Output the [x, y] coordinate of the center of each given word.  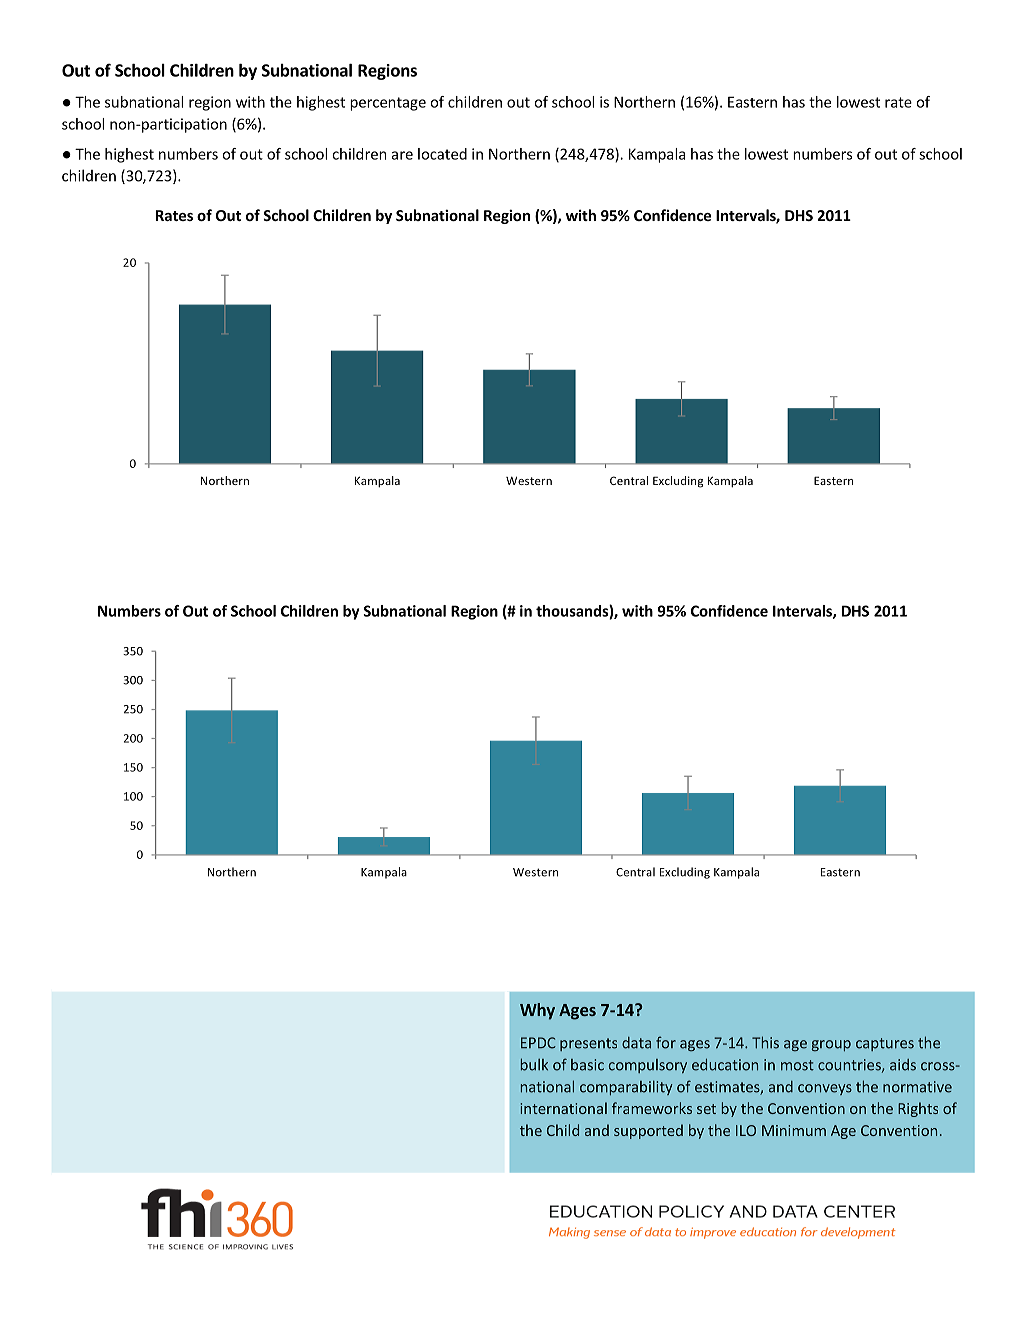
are [402, 155]
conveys [825, 1089]
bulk [534, 1064]
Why [537, 1011]
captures [885, 1044]
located [442, 154]
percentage [388, 104]
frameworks [652, 1108]
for [666, 1042]
